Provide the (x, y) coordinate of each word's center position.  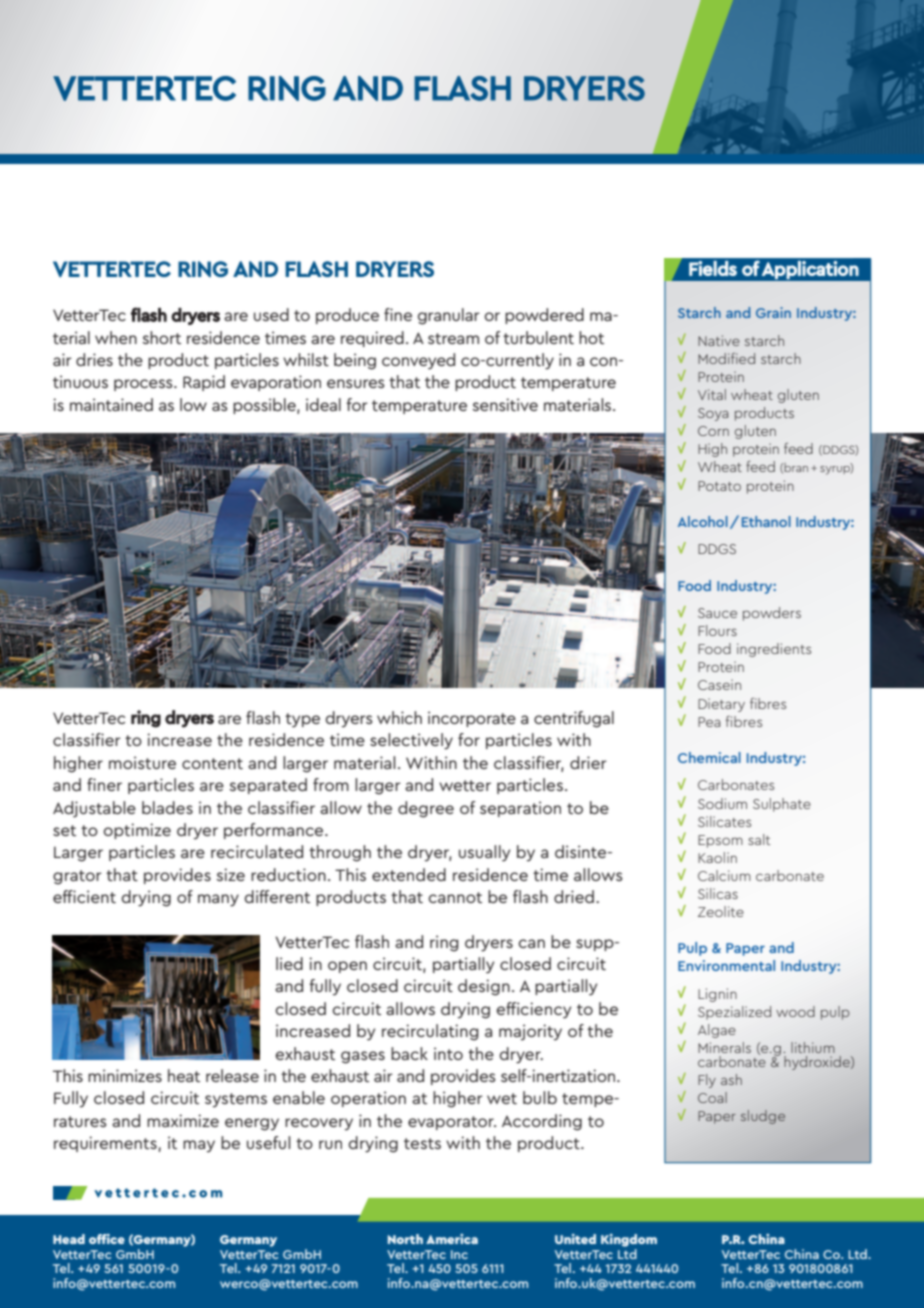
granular (449, 316)
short (161, 337)
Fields (713, 268)
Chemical (709, 757)
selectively (411, 741)
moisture (142, 762)
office (107, 1239)
